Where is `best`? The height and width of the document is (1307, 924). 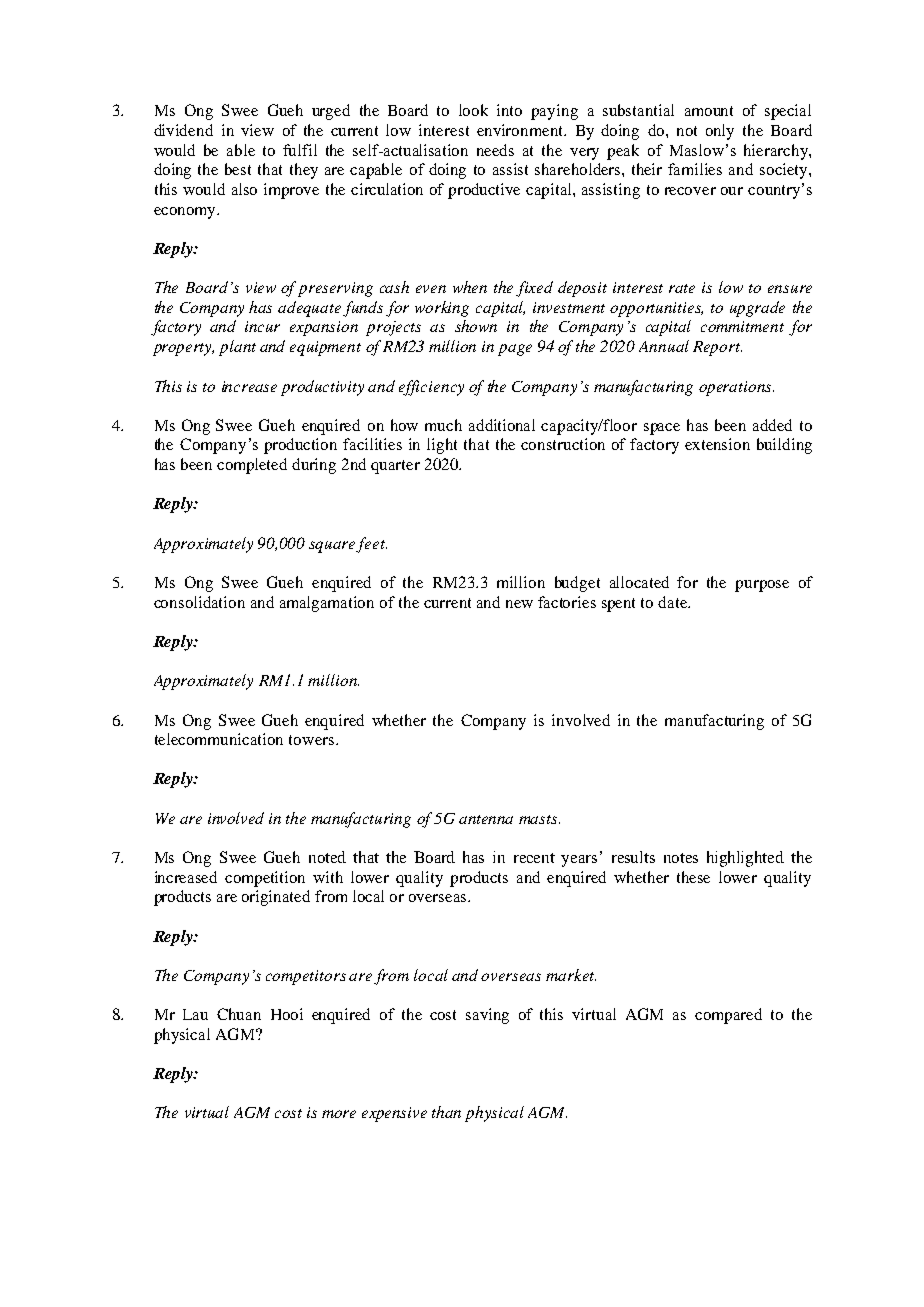
best is located at coordinates (238, 169).
